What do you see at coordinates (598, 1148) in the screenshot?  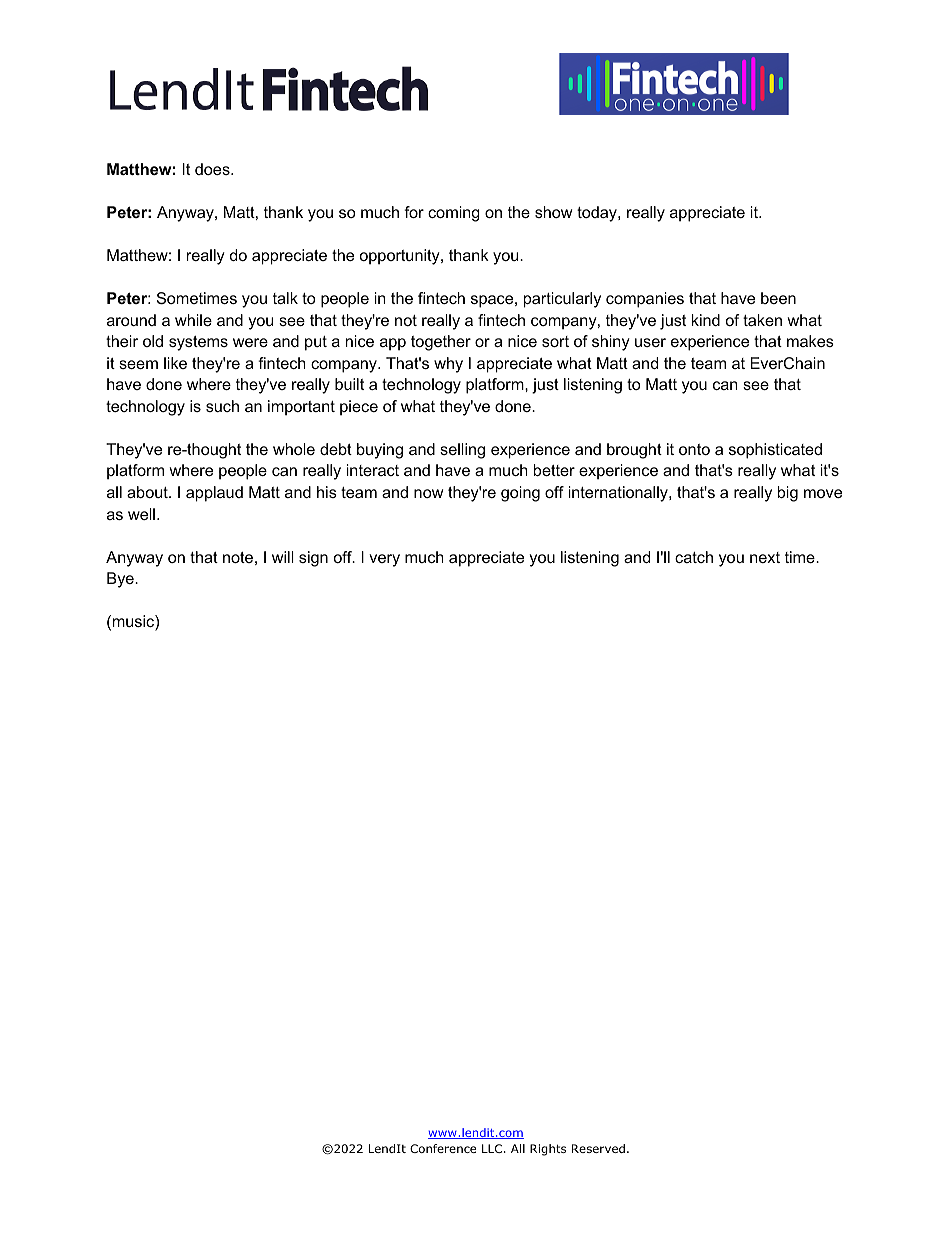 I see `Reserved` at bounding box center [598, 1148].
